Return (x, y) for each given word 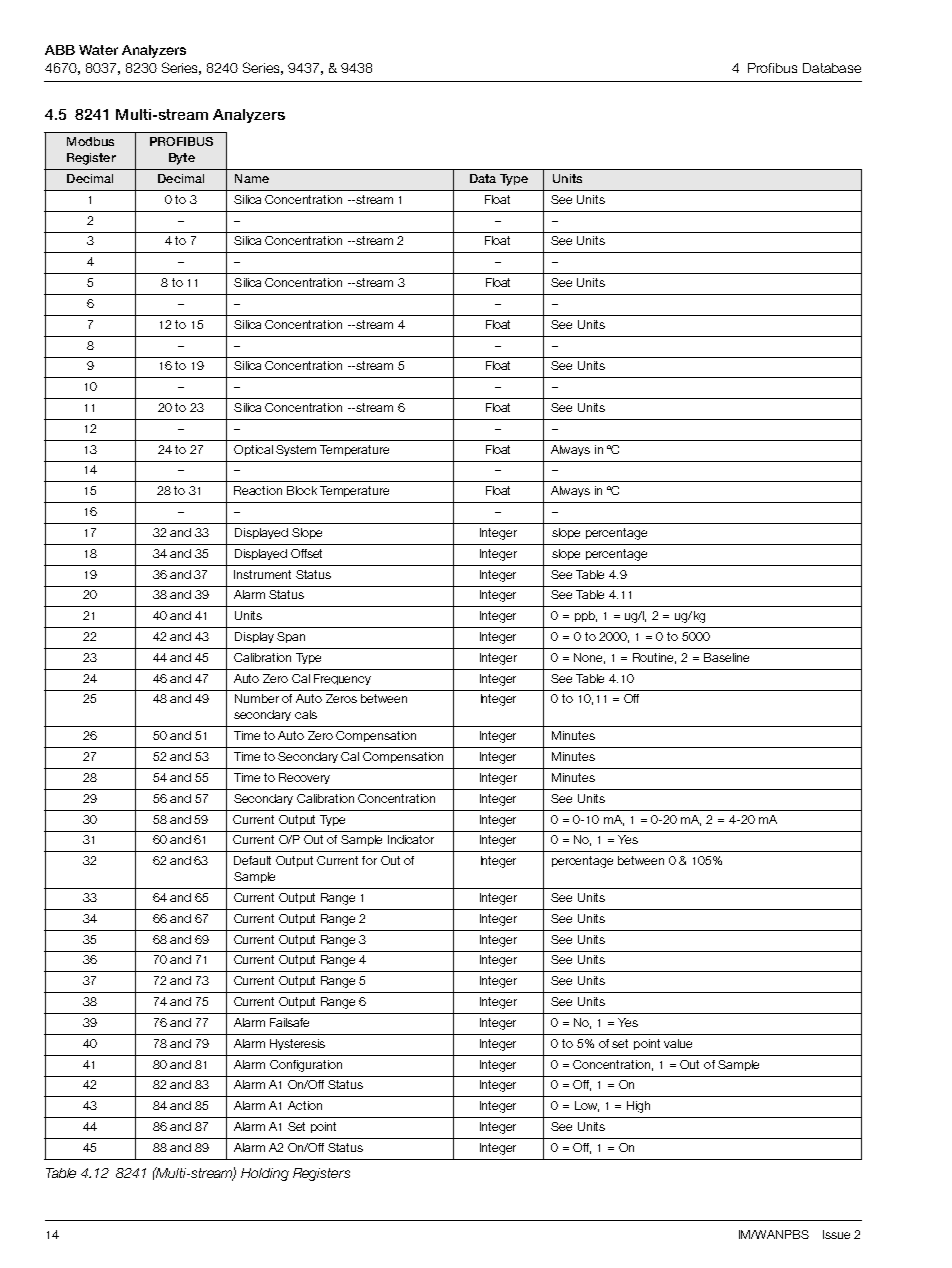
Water (98, 50)
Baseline (726, 657)
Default (252, 860)
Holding (265, 1174)
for (369, 860)
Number (257, 698)
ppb (586, 616)
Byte (182, 159)
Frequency (342, 679)
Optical (253, 450)
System (296, 450)
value (678, 1043)
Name (252, 178)
